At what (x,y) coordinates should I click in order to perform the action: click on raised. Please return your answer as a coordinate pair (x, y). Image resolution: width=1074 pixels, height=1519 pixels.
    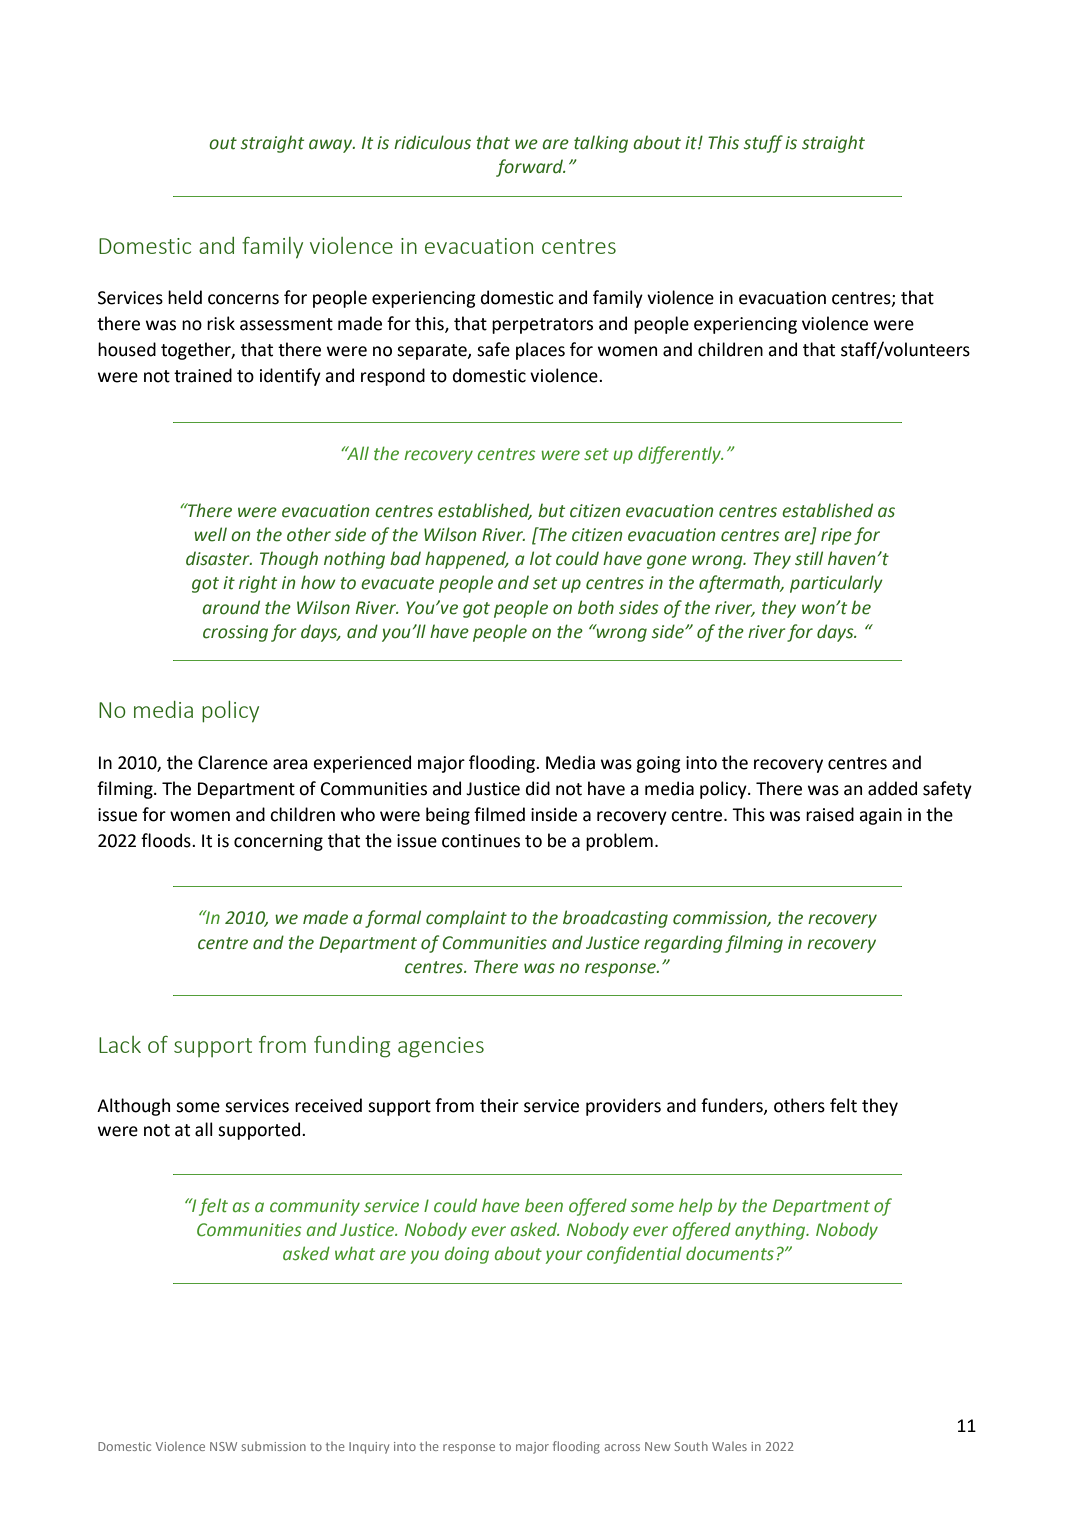
    Looking at the image, I should click on (830, 814).
